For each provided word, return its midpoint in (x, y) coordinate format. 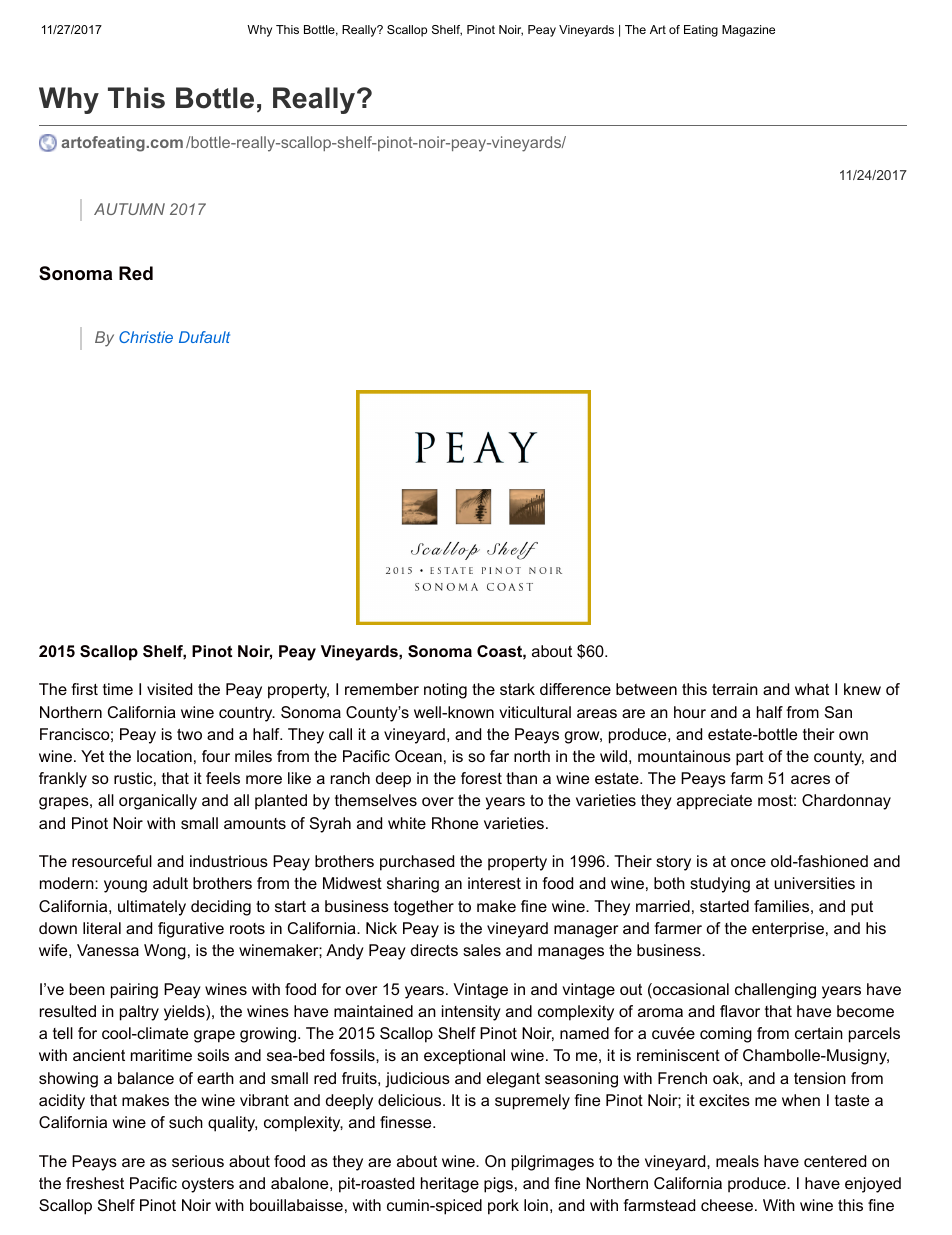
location (164, 756)
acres (810, 779)
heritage (450, 1185)
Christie (146, 337)
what (812, 689)
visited (169, 689)
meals (737, 1161)
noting (445, 691)
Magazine (748, 31)
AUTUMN (129, 209)
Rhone (455, 823)
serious (198, 1161)
